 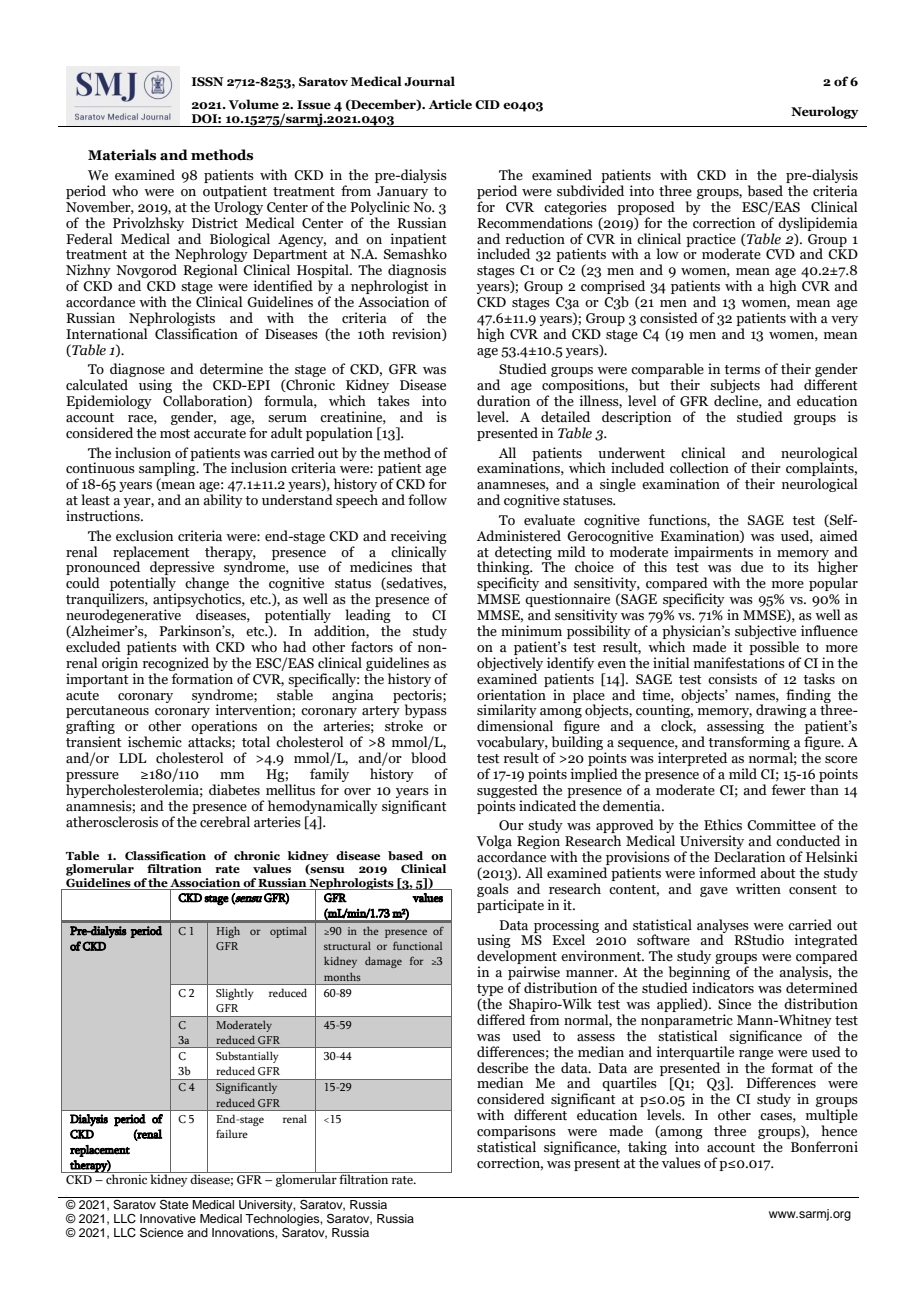 I want to click on subjects, so click(x=735, y=387).
